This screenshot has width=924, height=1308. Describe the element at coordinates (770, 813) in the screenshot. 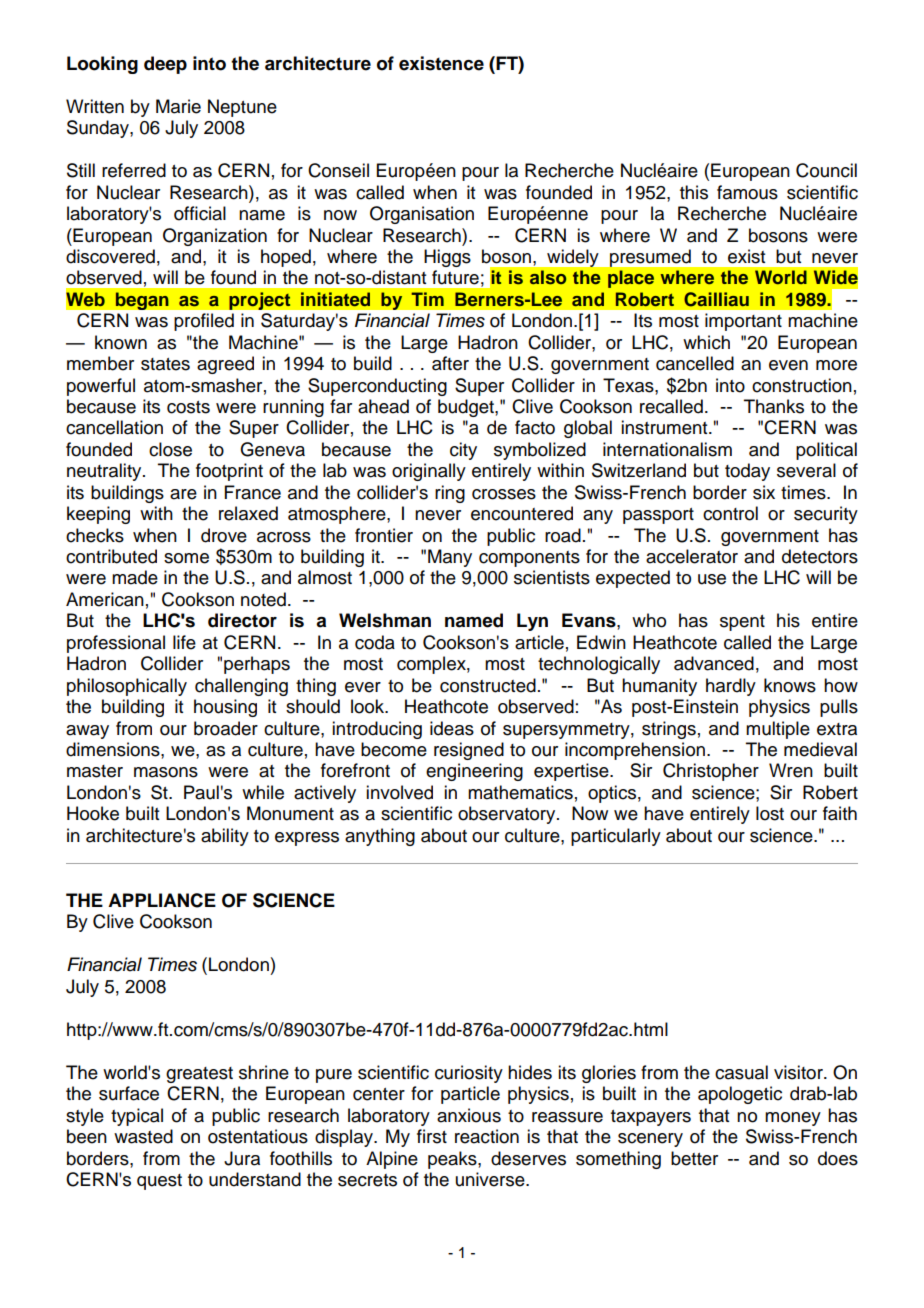

I see `lost` at that location.
